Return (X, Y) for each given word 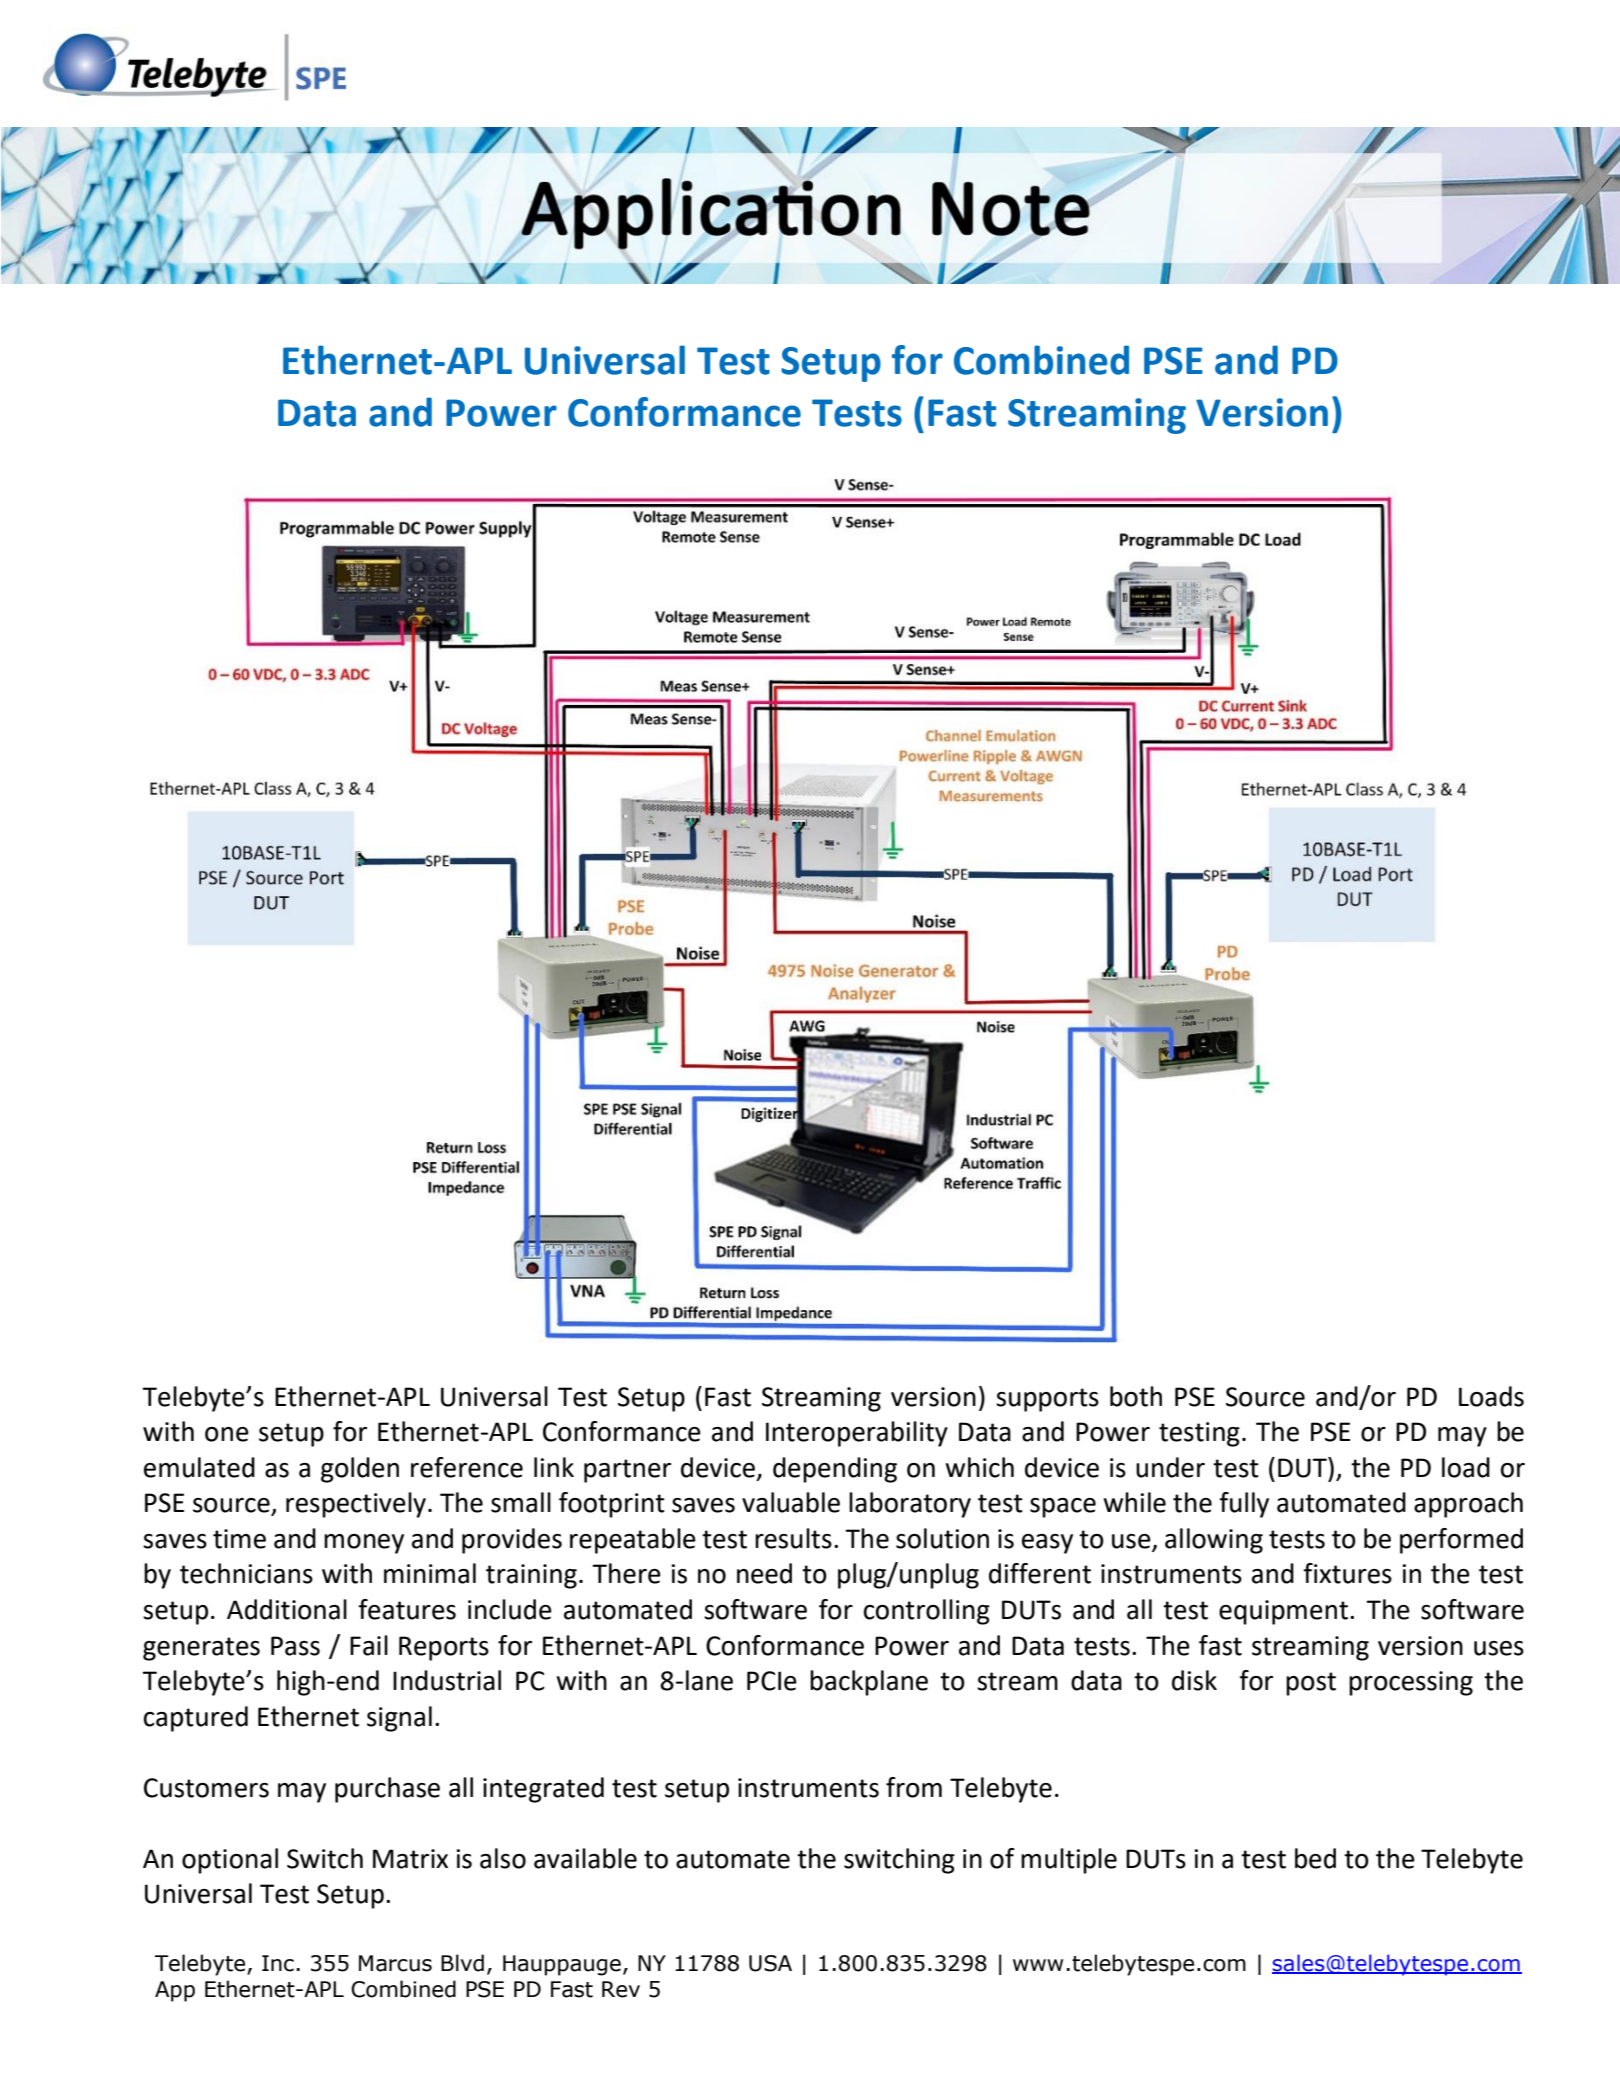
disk (1194, 1680)
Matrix (410, 1859)
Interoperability (857, 1434)
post (1311, 1684)
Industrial (447, 1680)
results (793, 1538)
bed (1315, 1858)
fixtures (1347, 1573)
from (914, 1787)
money (364, 1544)
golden (360, 1470)
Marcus (395, 1963)
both (1136, 1396)
